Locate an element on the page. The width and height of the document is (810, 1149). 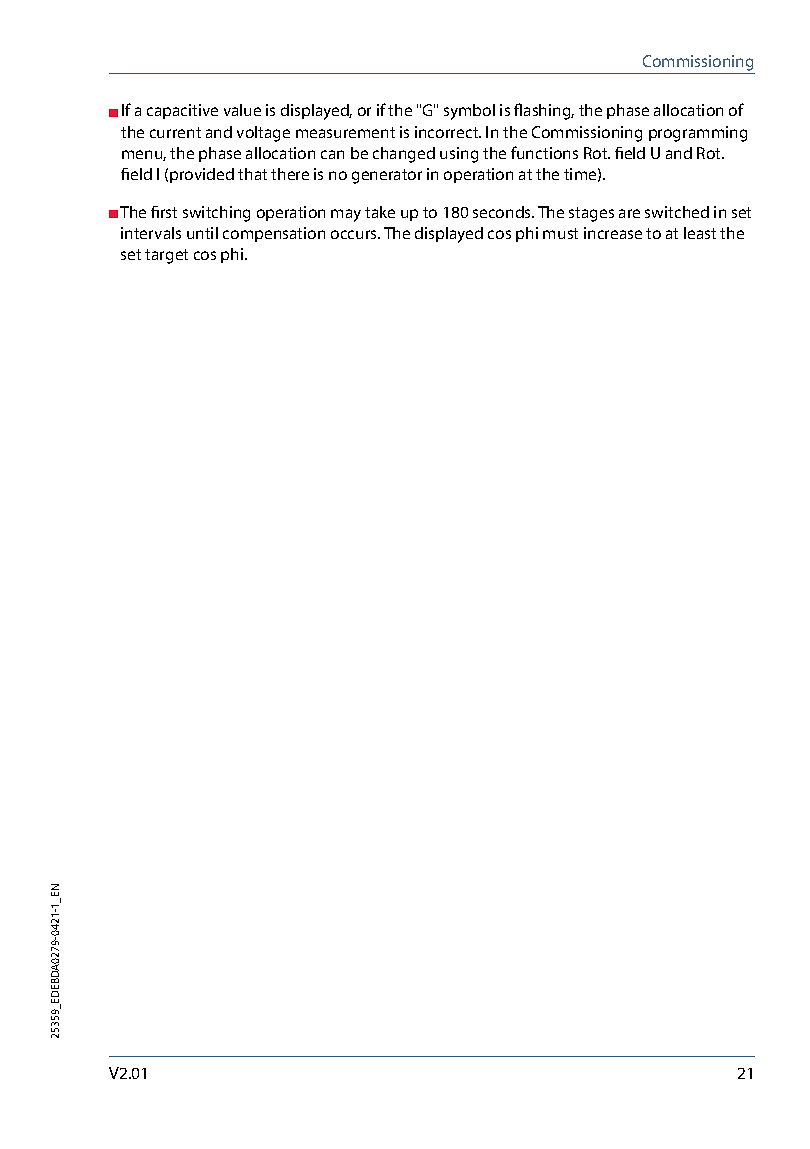
generator is located at coordinates (387, 176).
